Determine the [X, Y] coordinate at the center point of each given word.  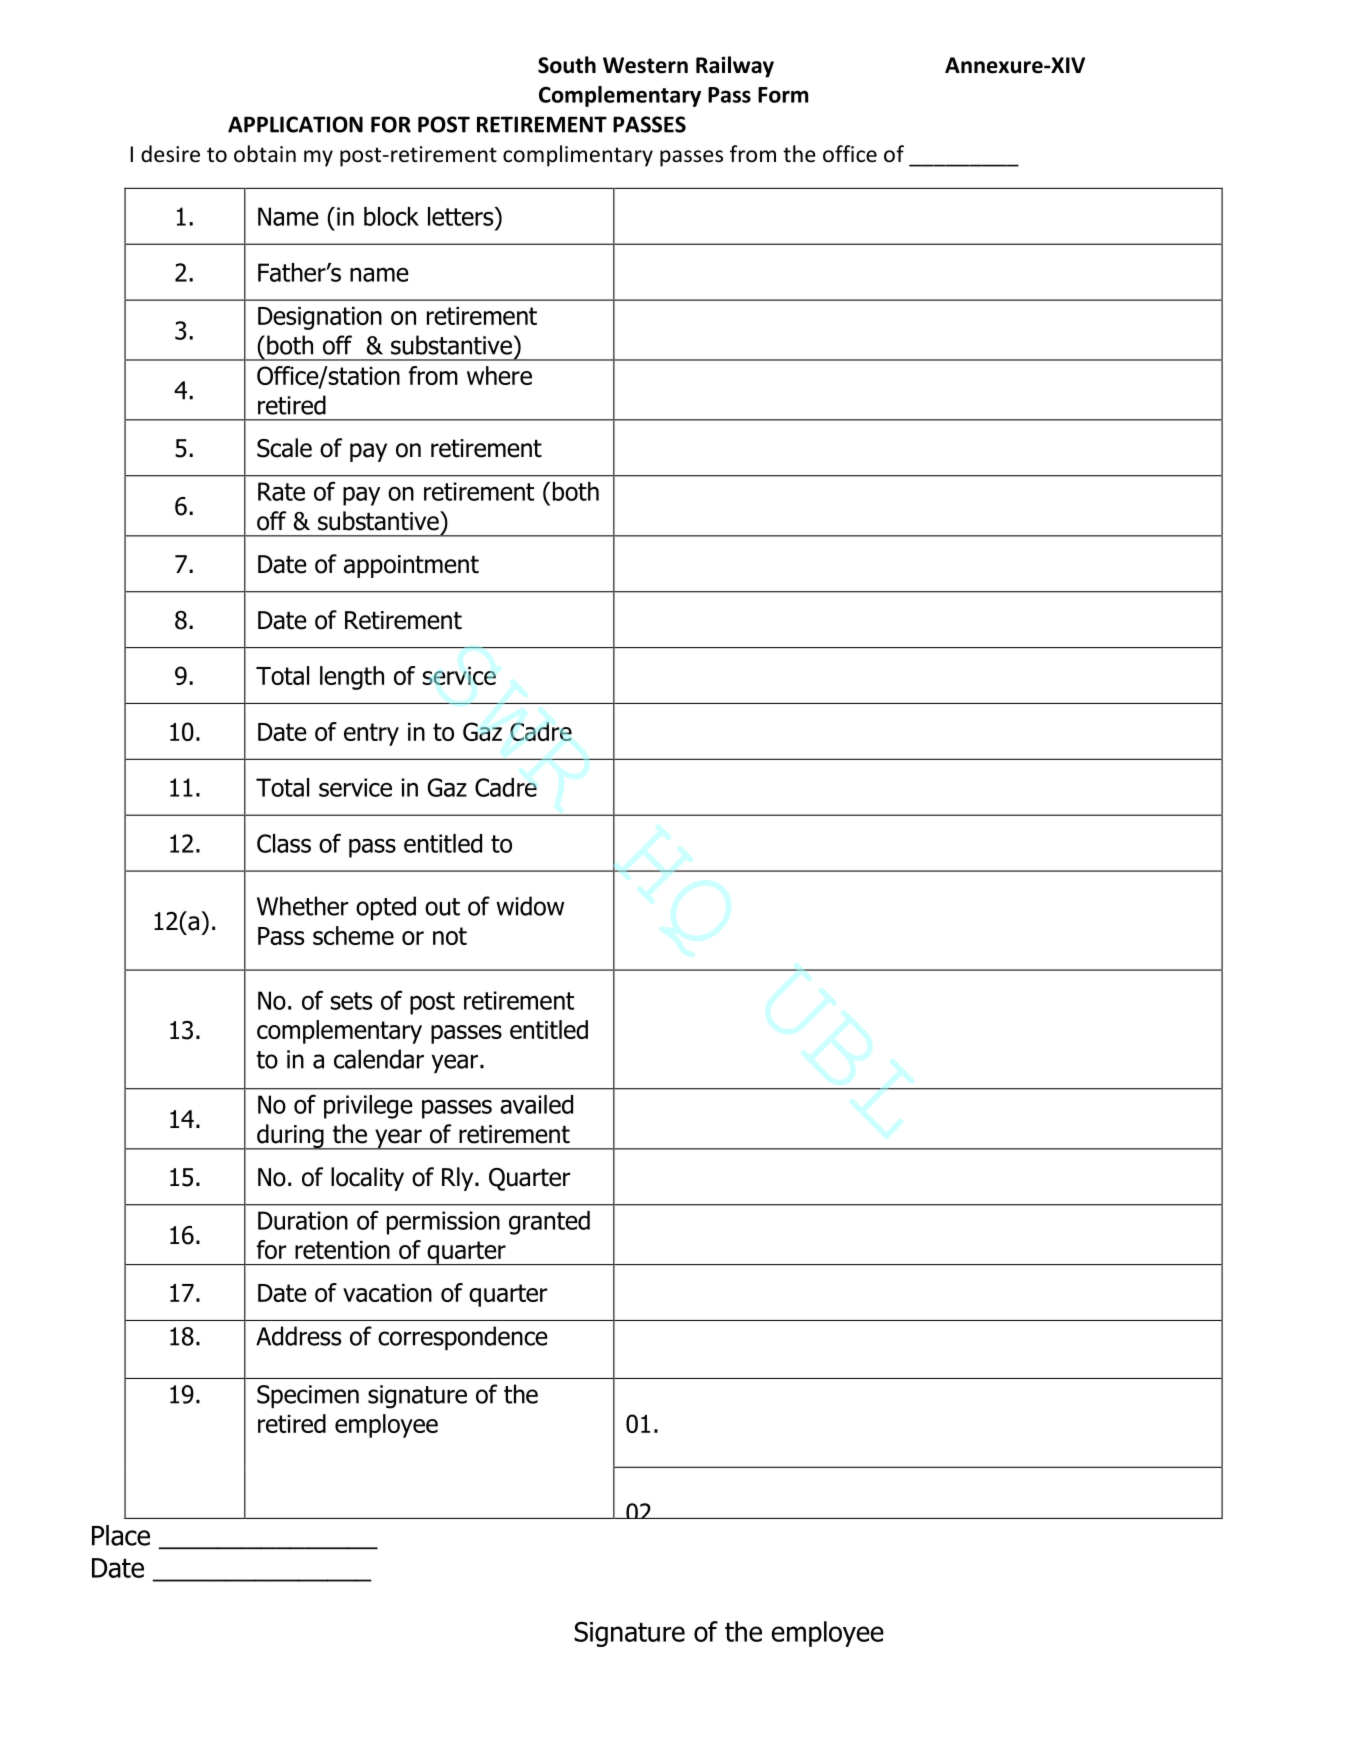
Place [121, 1535]
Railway [735, 67]
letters [462, 216]
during [290, 1137]
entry [371, 734]
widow [530, 906]
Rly [459, 1179]
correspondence [463, 1338]
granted [549, 1223]
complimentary [578, 156]
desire [170, 154]
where [499, 375]
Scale [284, 448]
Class [284, 843]
